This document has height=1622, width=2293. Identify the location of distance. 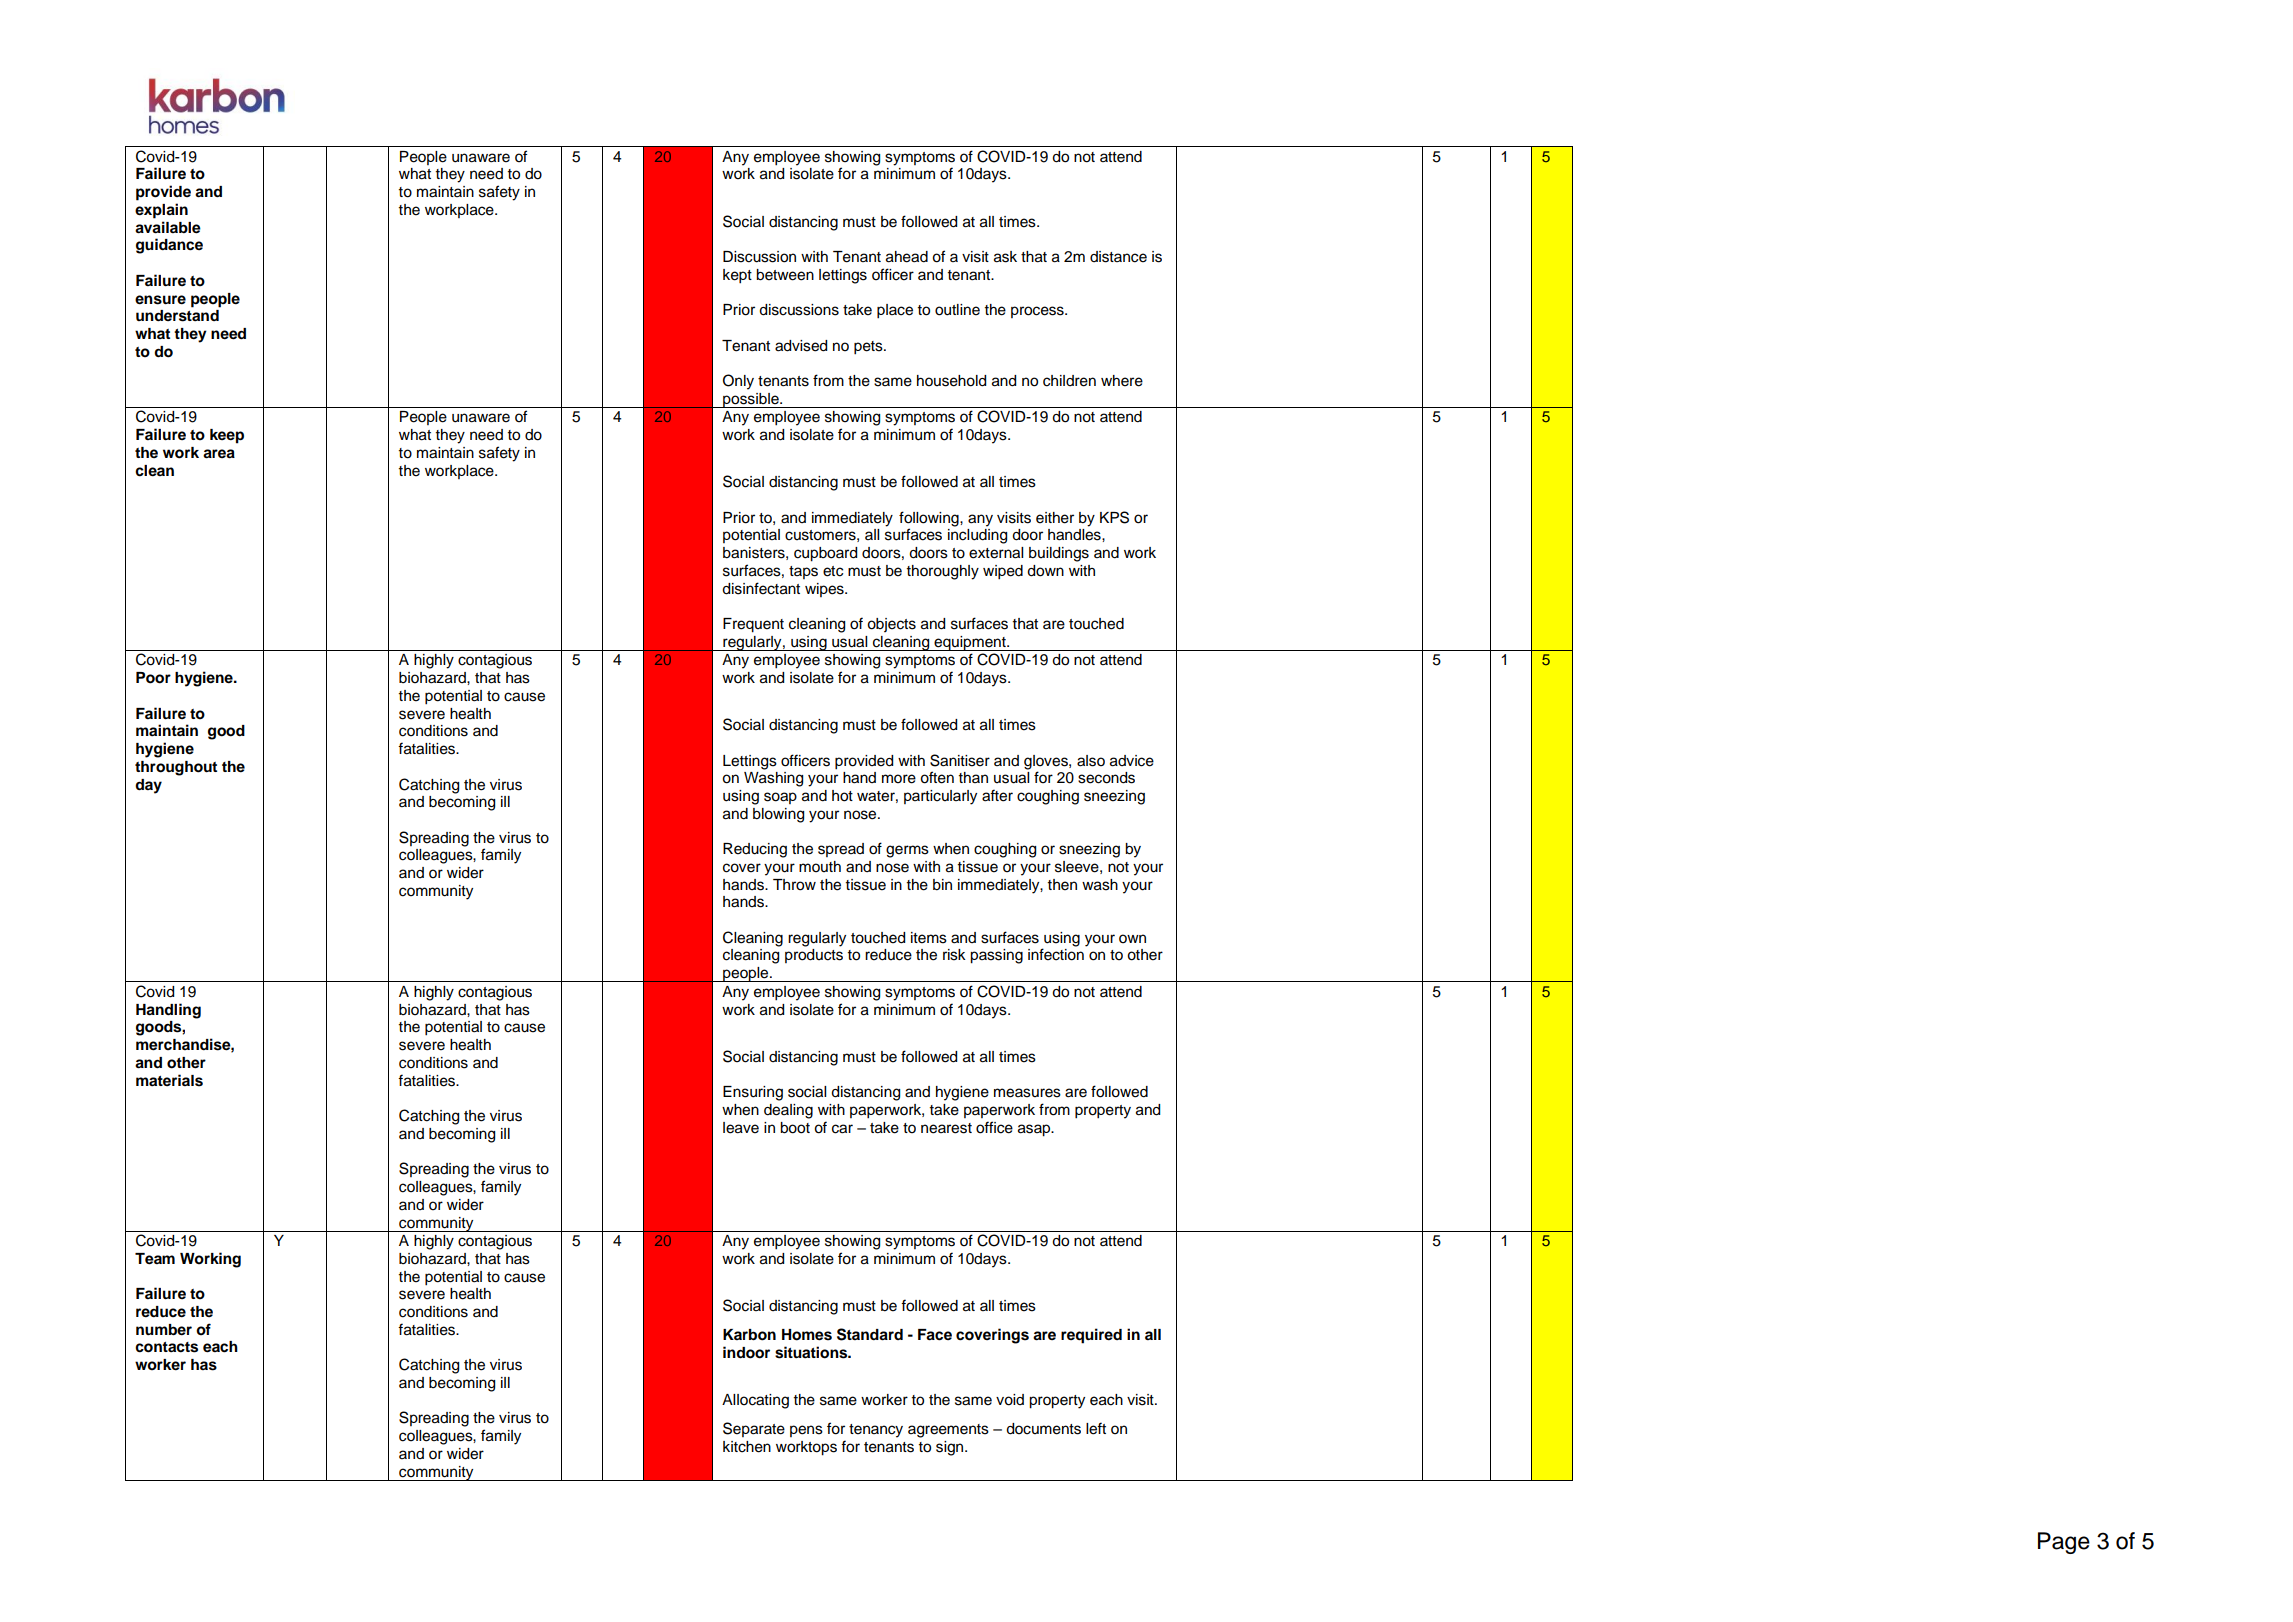
(1118, 257).
